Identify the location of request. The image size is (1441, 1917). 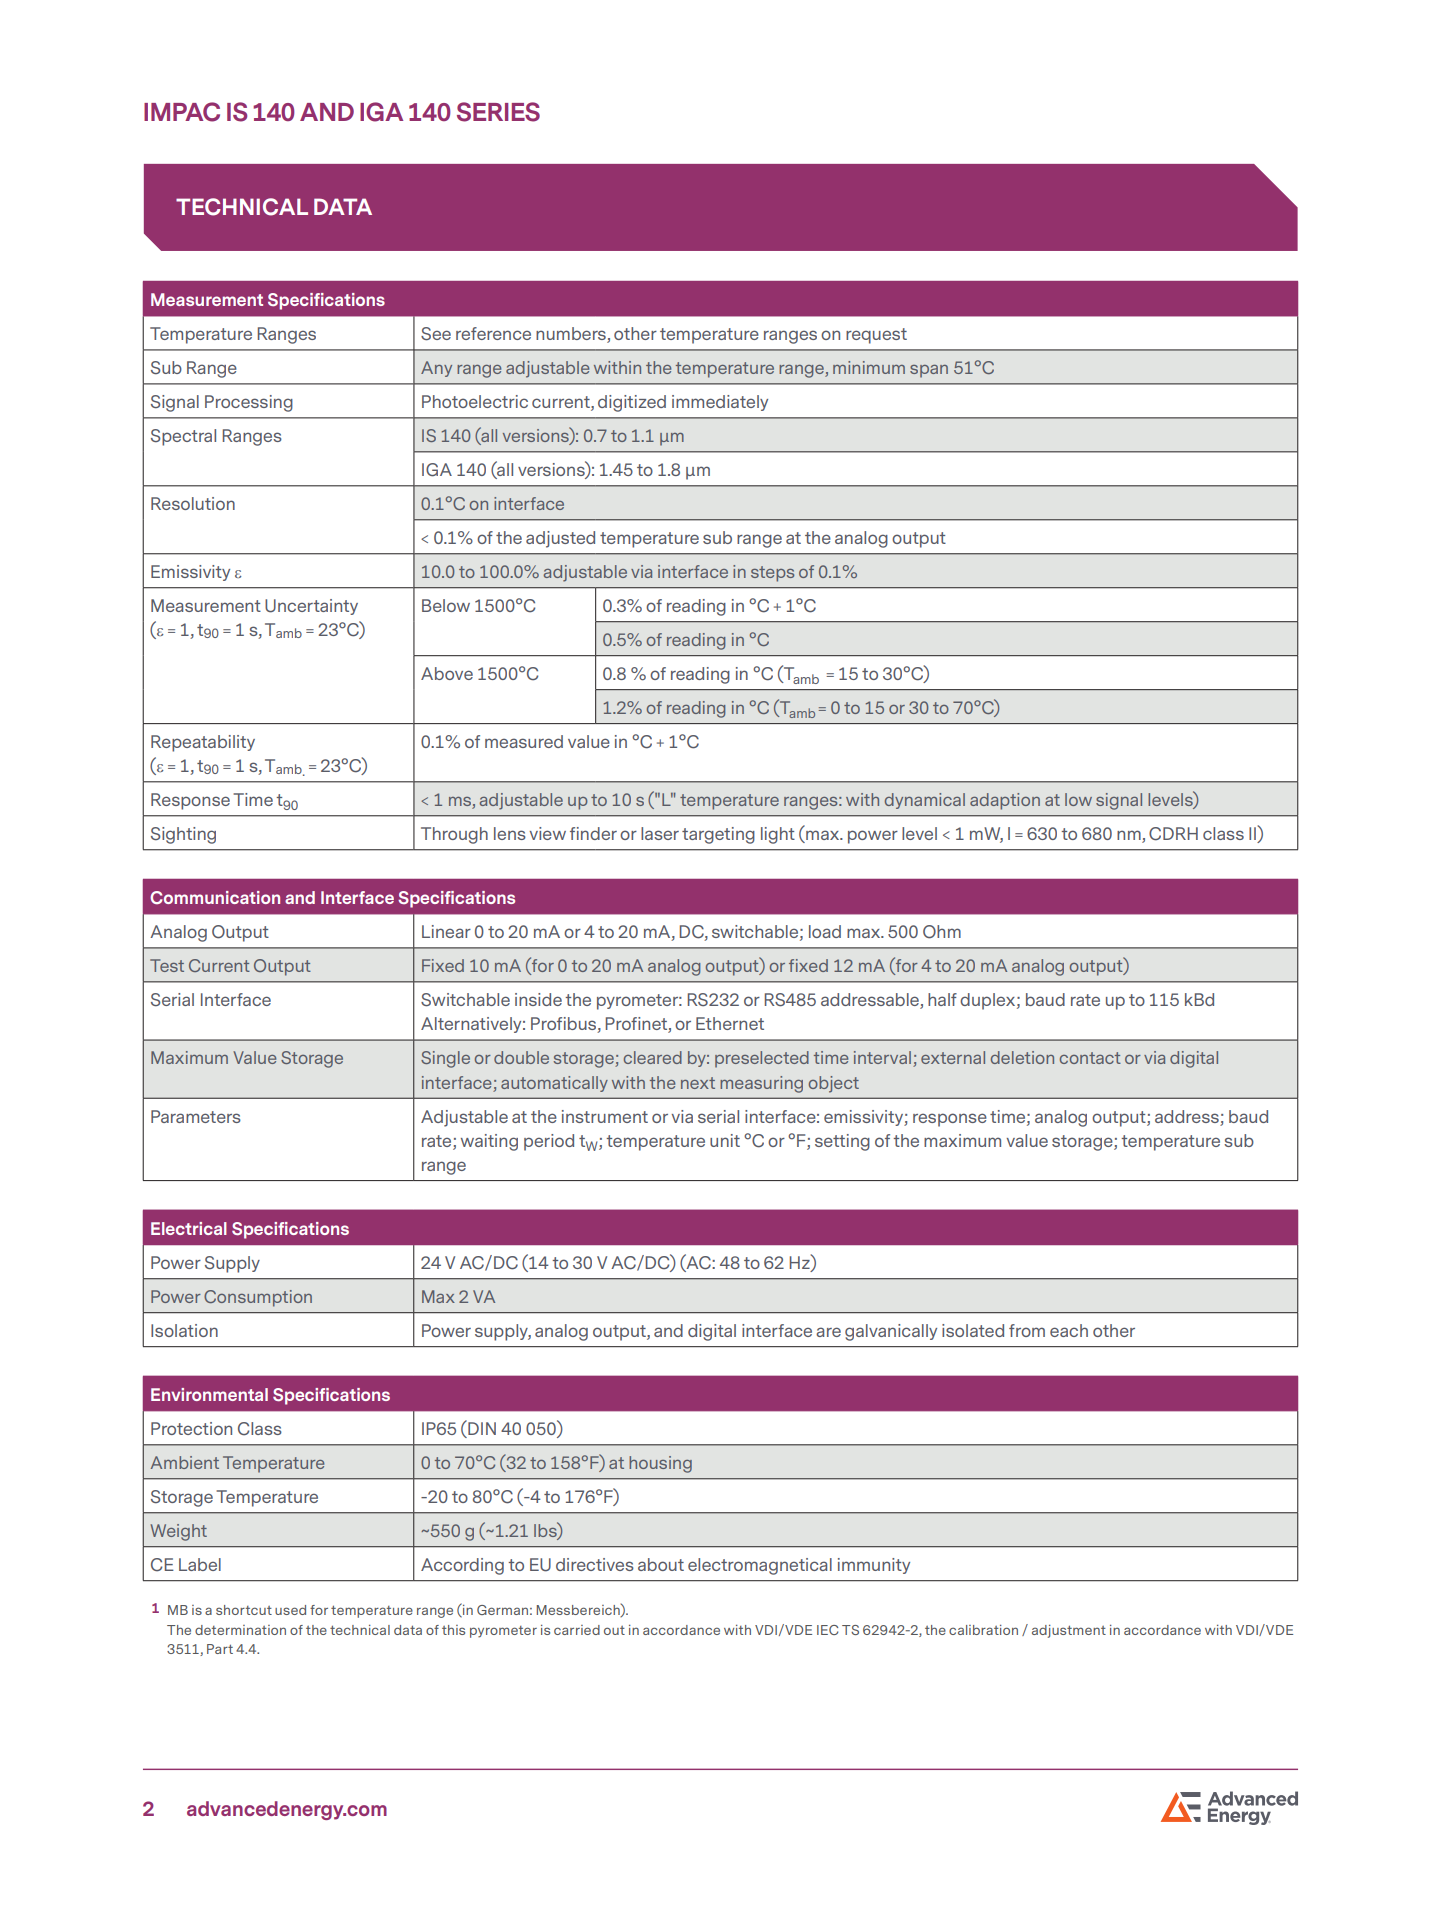
(876, 336).
